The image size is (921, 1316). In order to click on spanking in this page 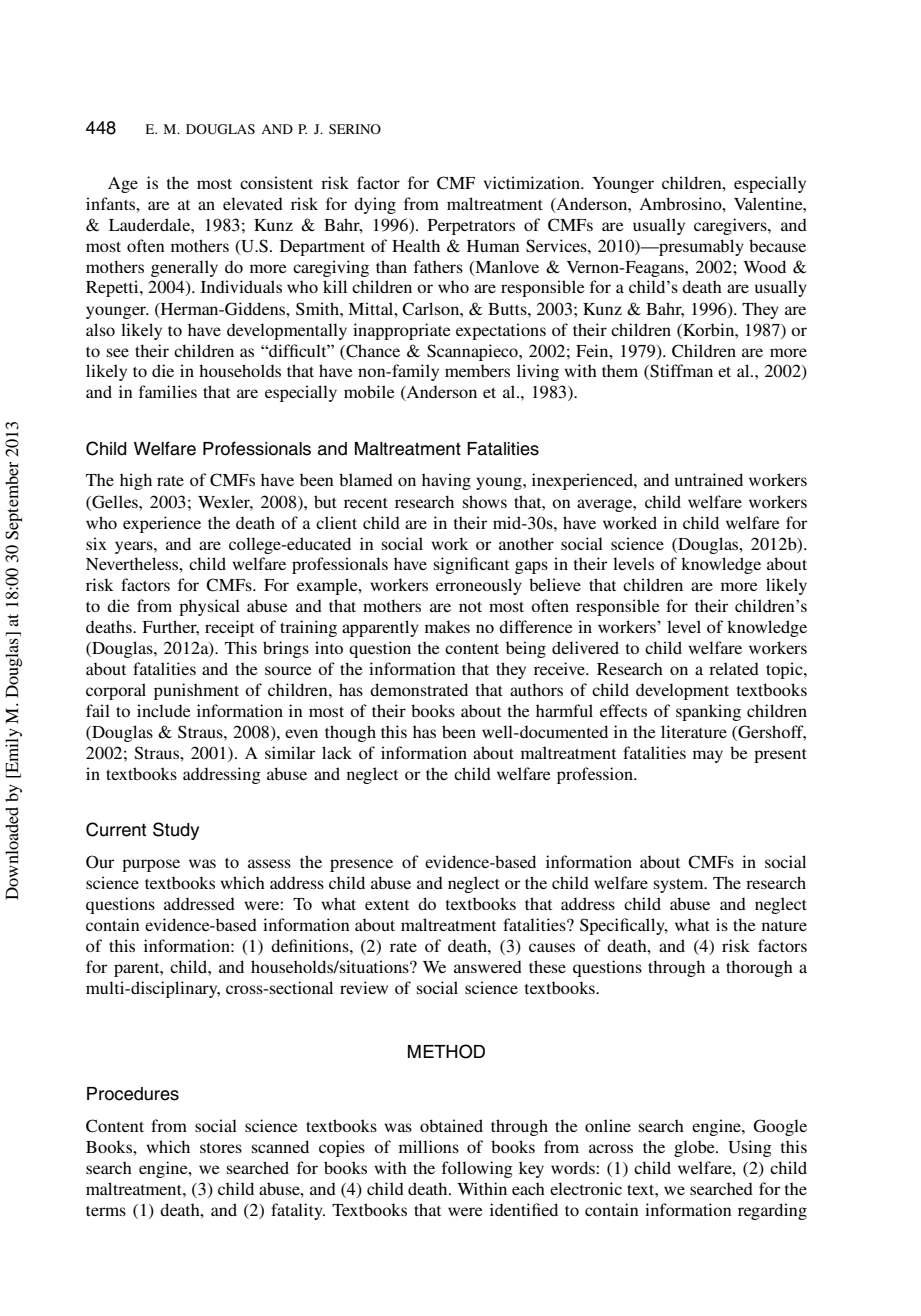, I will do `click(708, 712)`.
